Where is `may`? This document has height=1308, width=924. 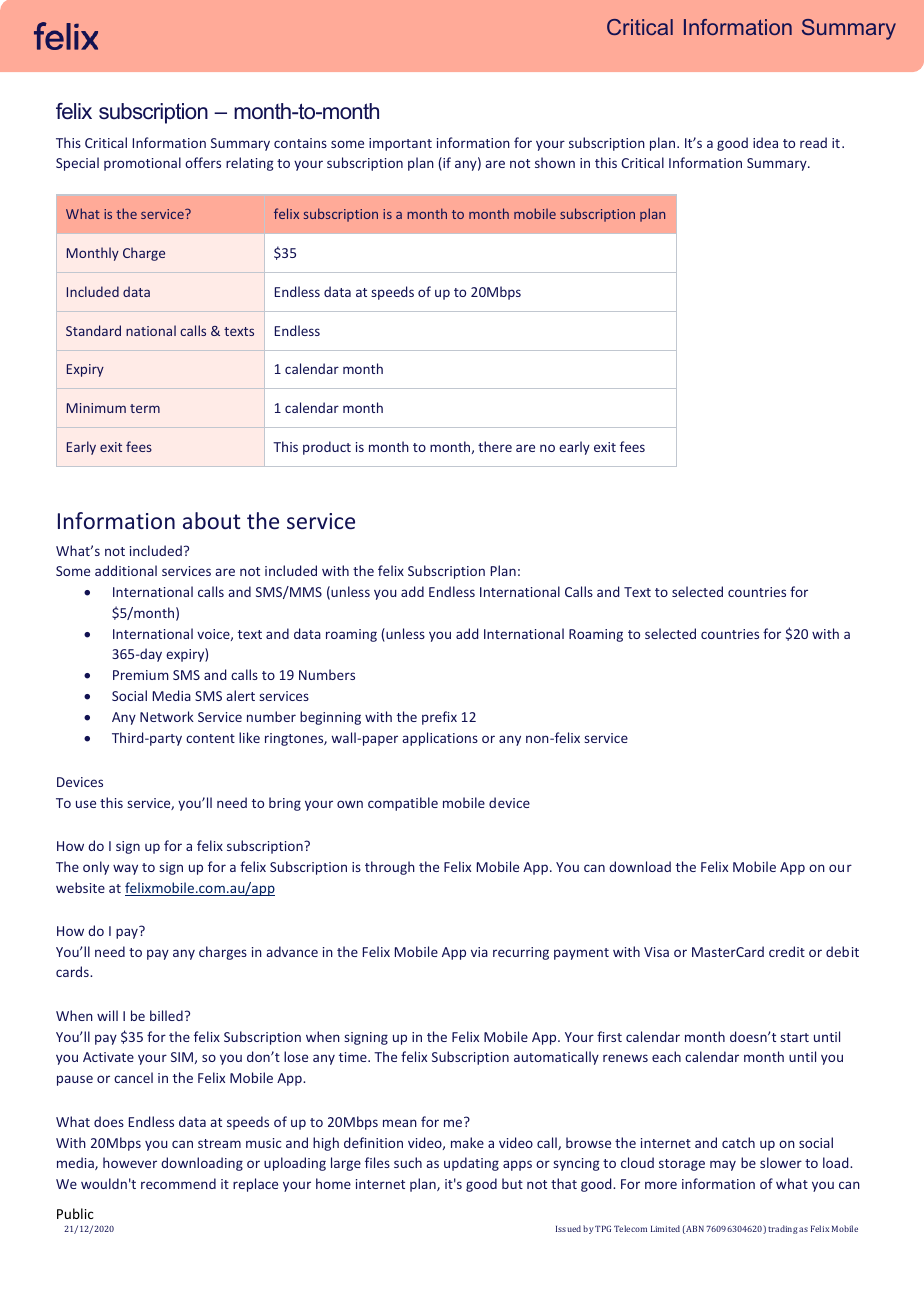
may is located at coordinates (723, 1165).
